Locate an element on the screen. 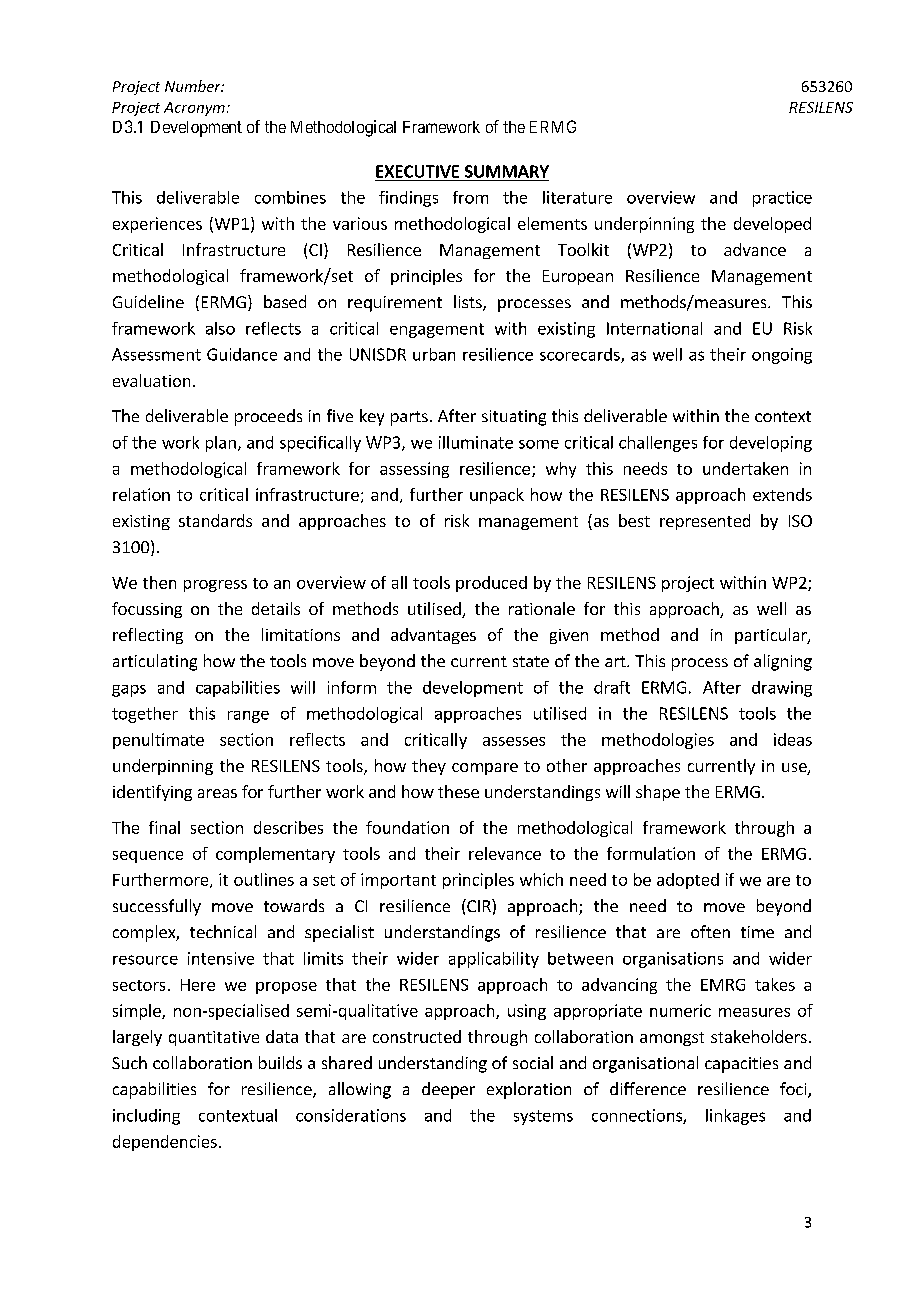 The height and width of the screenshot is (1308, 924). particular is located at coordinates (772, 636).
